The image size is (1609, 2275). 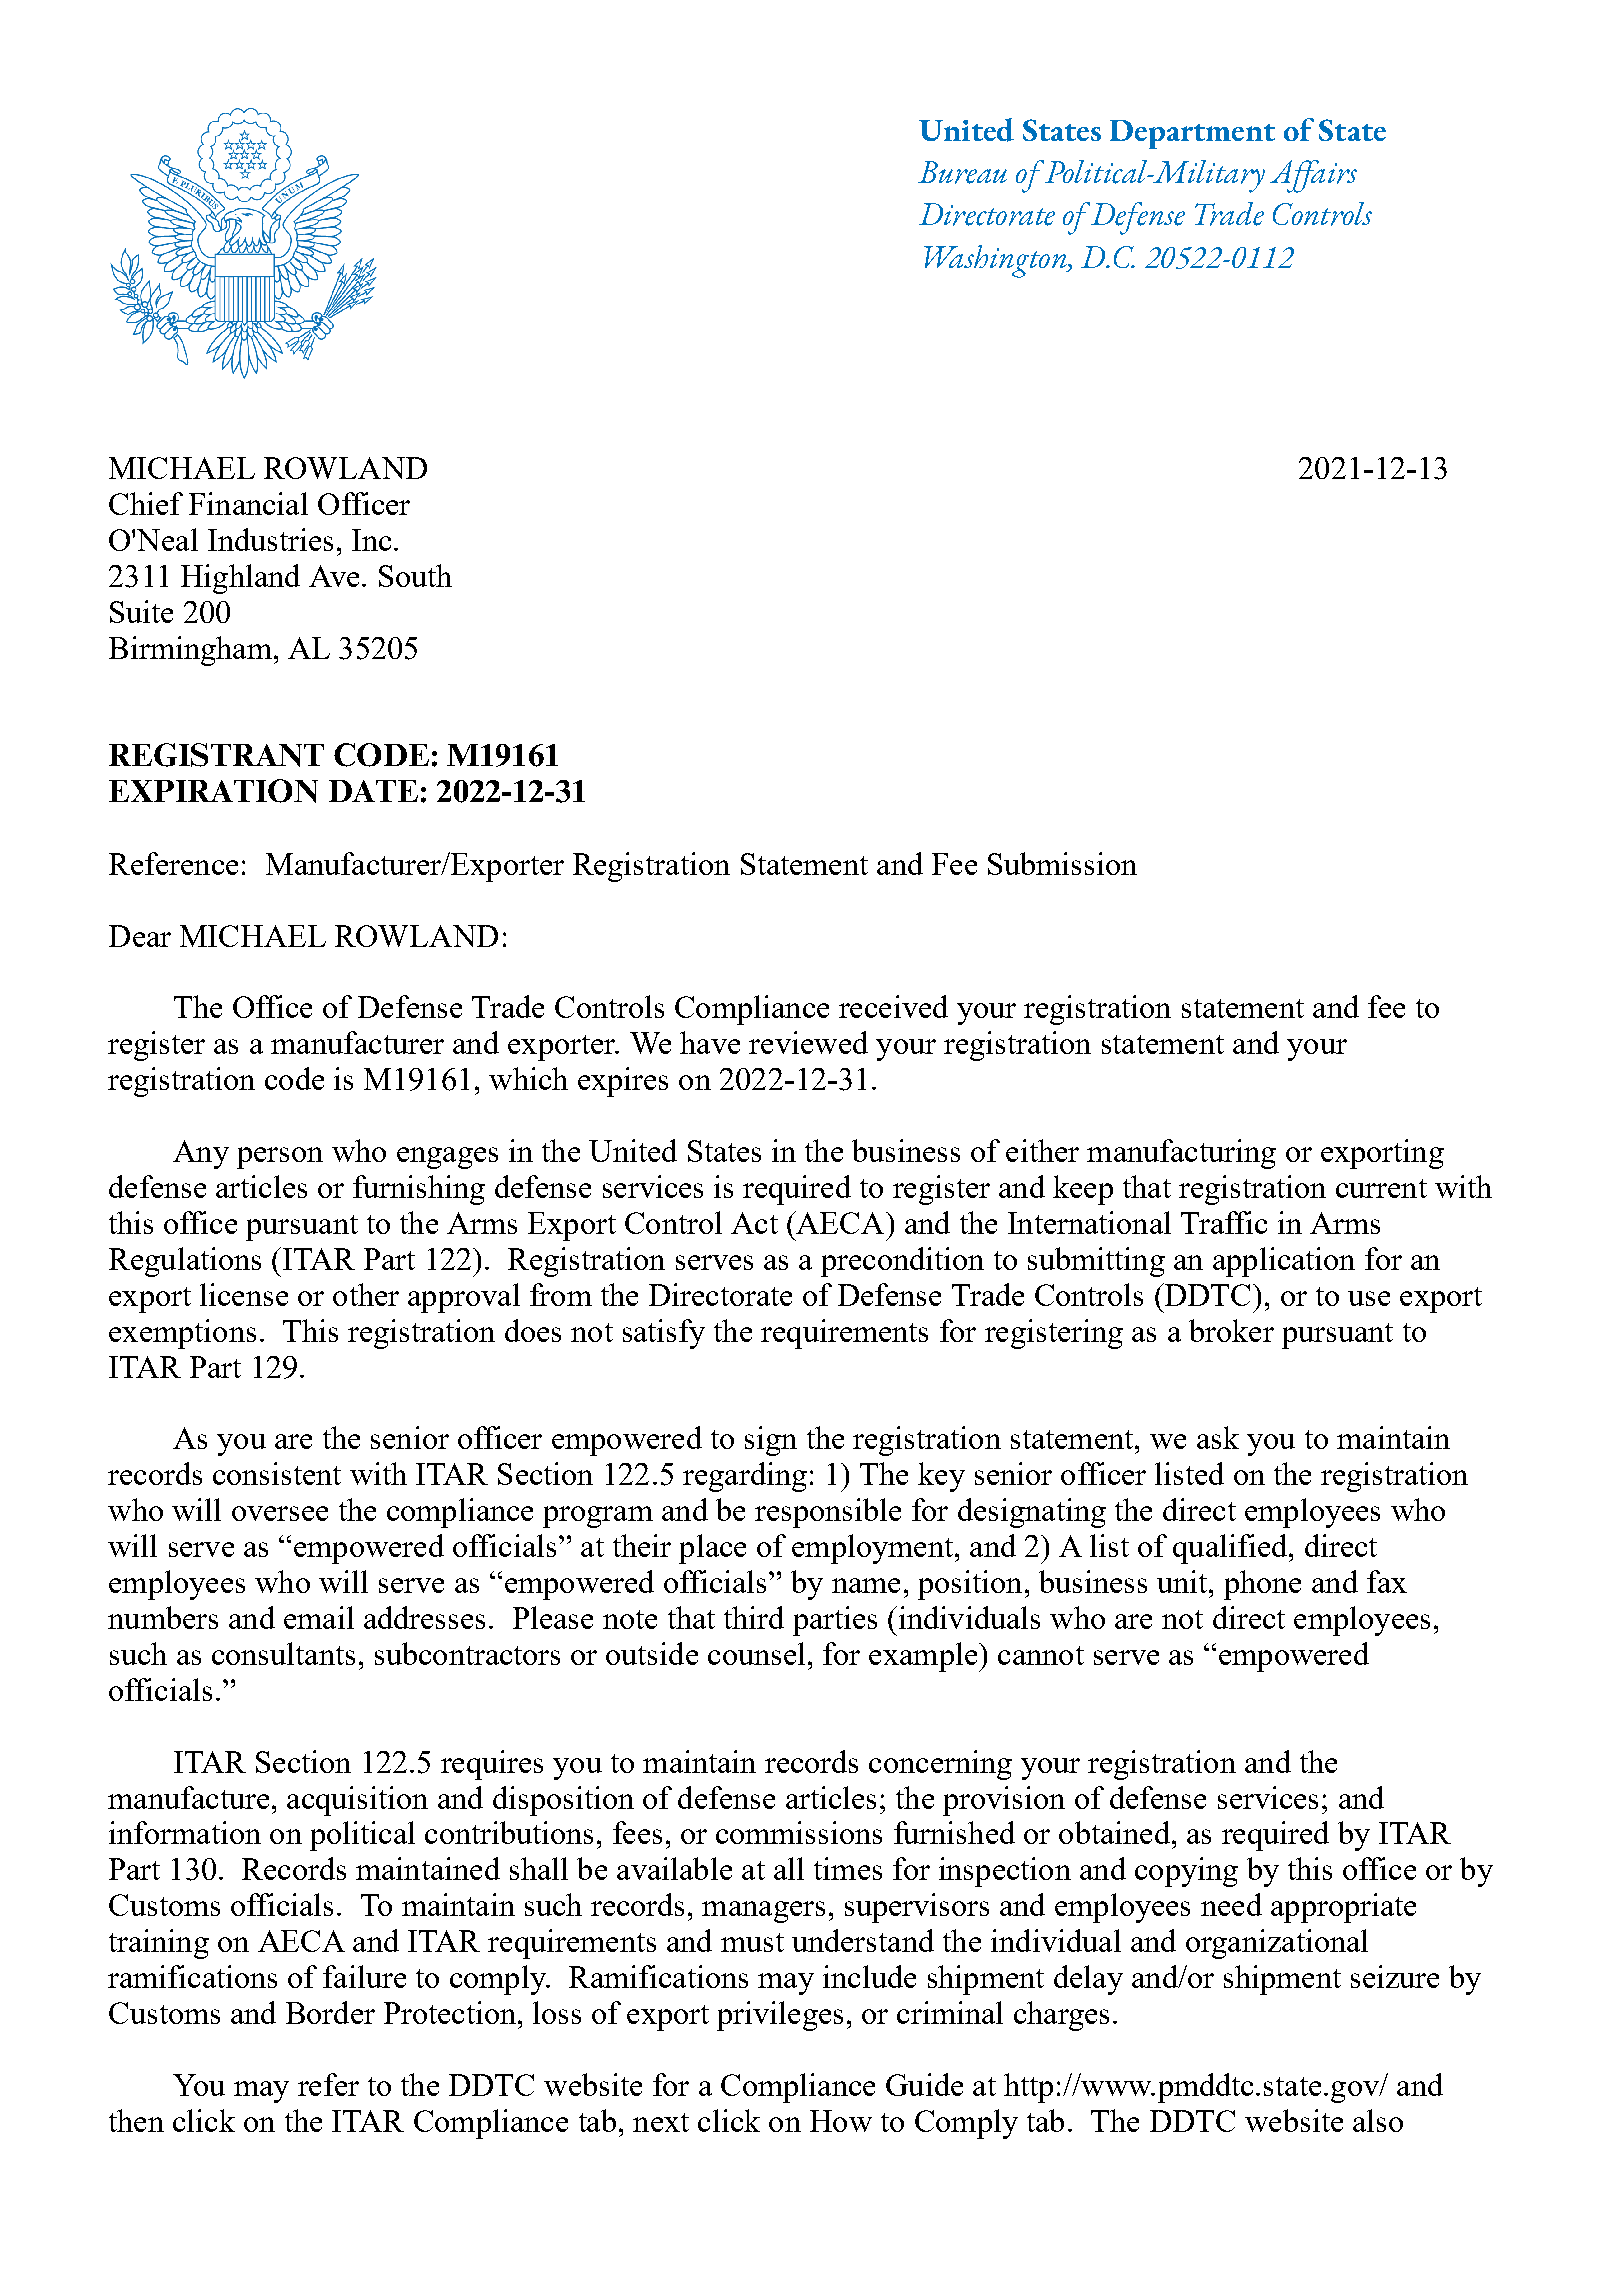 I want to click on phone, so click(x=1262, y=1585).
